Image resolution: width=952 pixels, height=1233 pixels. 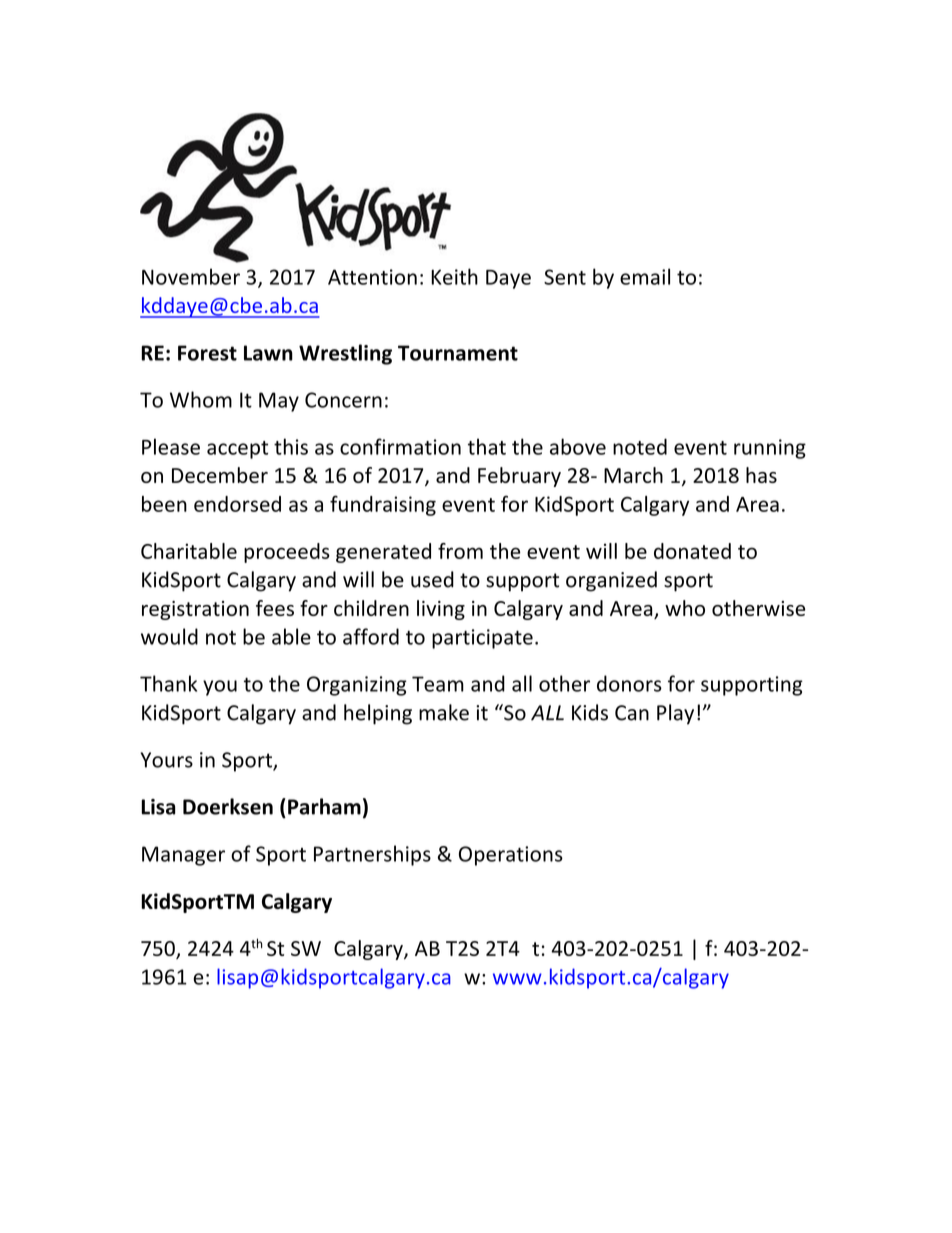 What do you see at coordinates (460, 551) in the screenshot?
I see `from` at bounding box center [460, 551].
